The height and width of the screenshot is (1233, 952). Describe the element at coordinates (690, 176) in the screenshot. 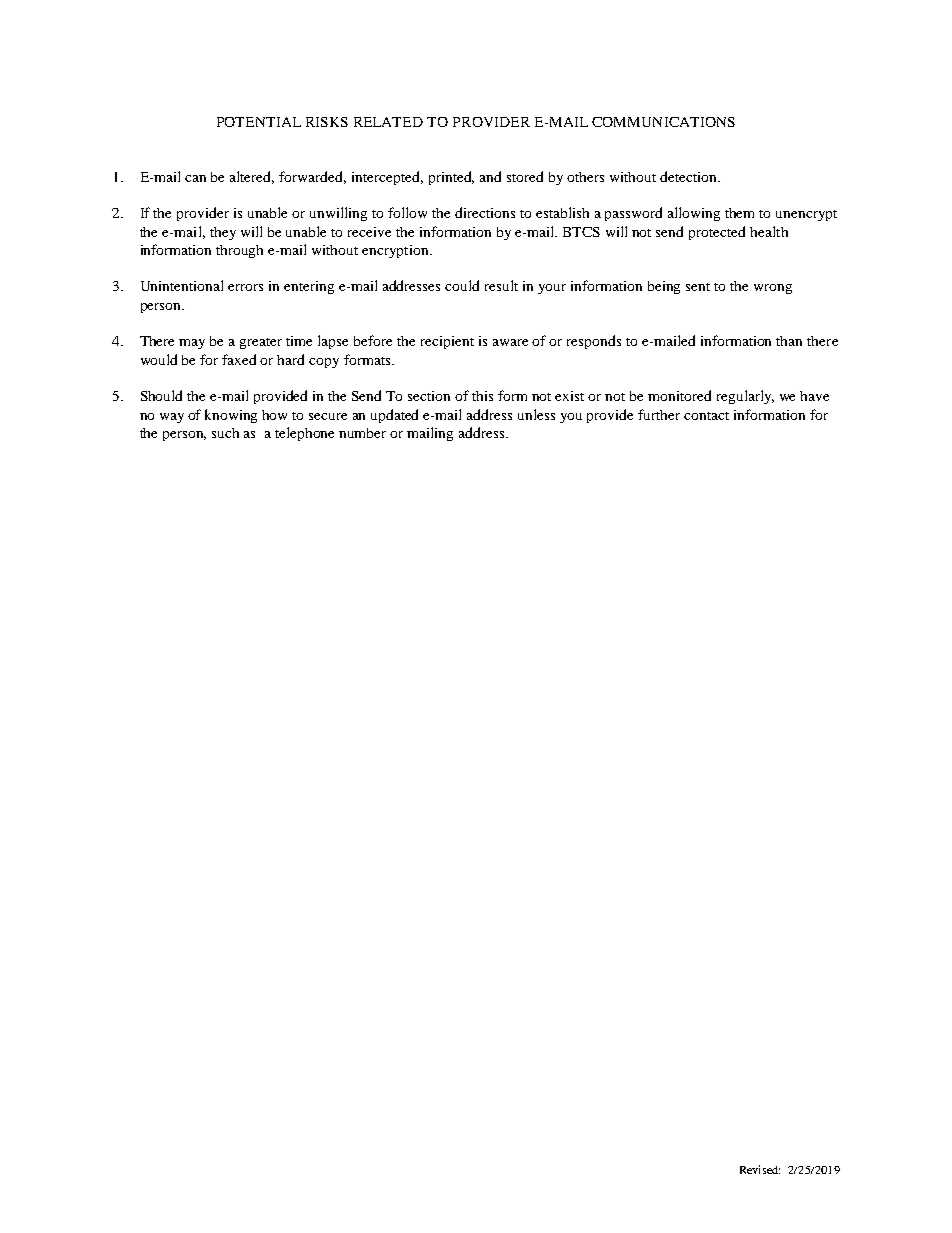

I see `detection` at that location.
